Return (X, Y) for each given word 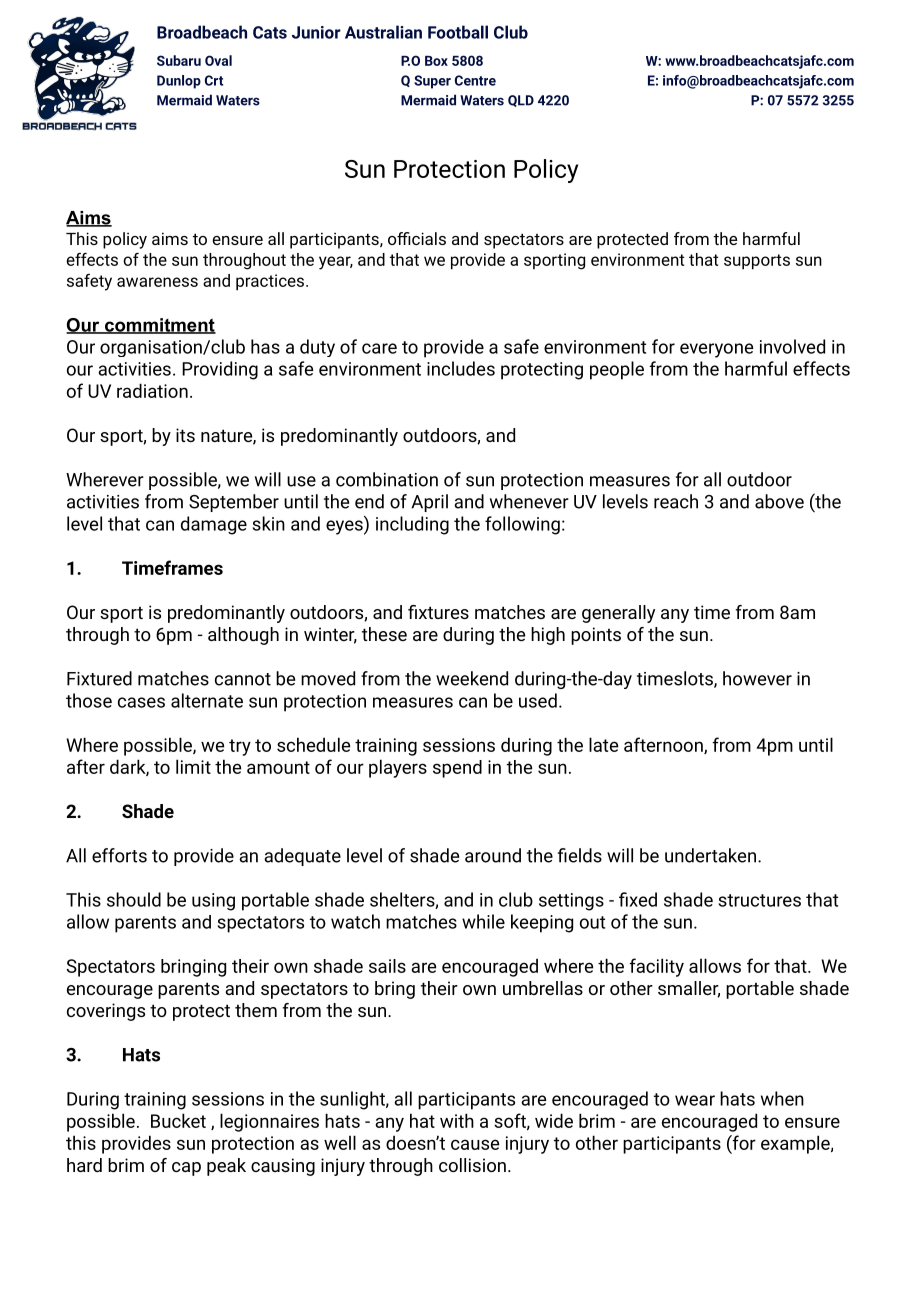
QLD (521, 101)
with (457, 1120)
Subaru (179, 60)
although (243, 636)
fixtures (438, 612)
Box (436, 61)
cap (186, 1169)
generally (618, 614)
